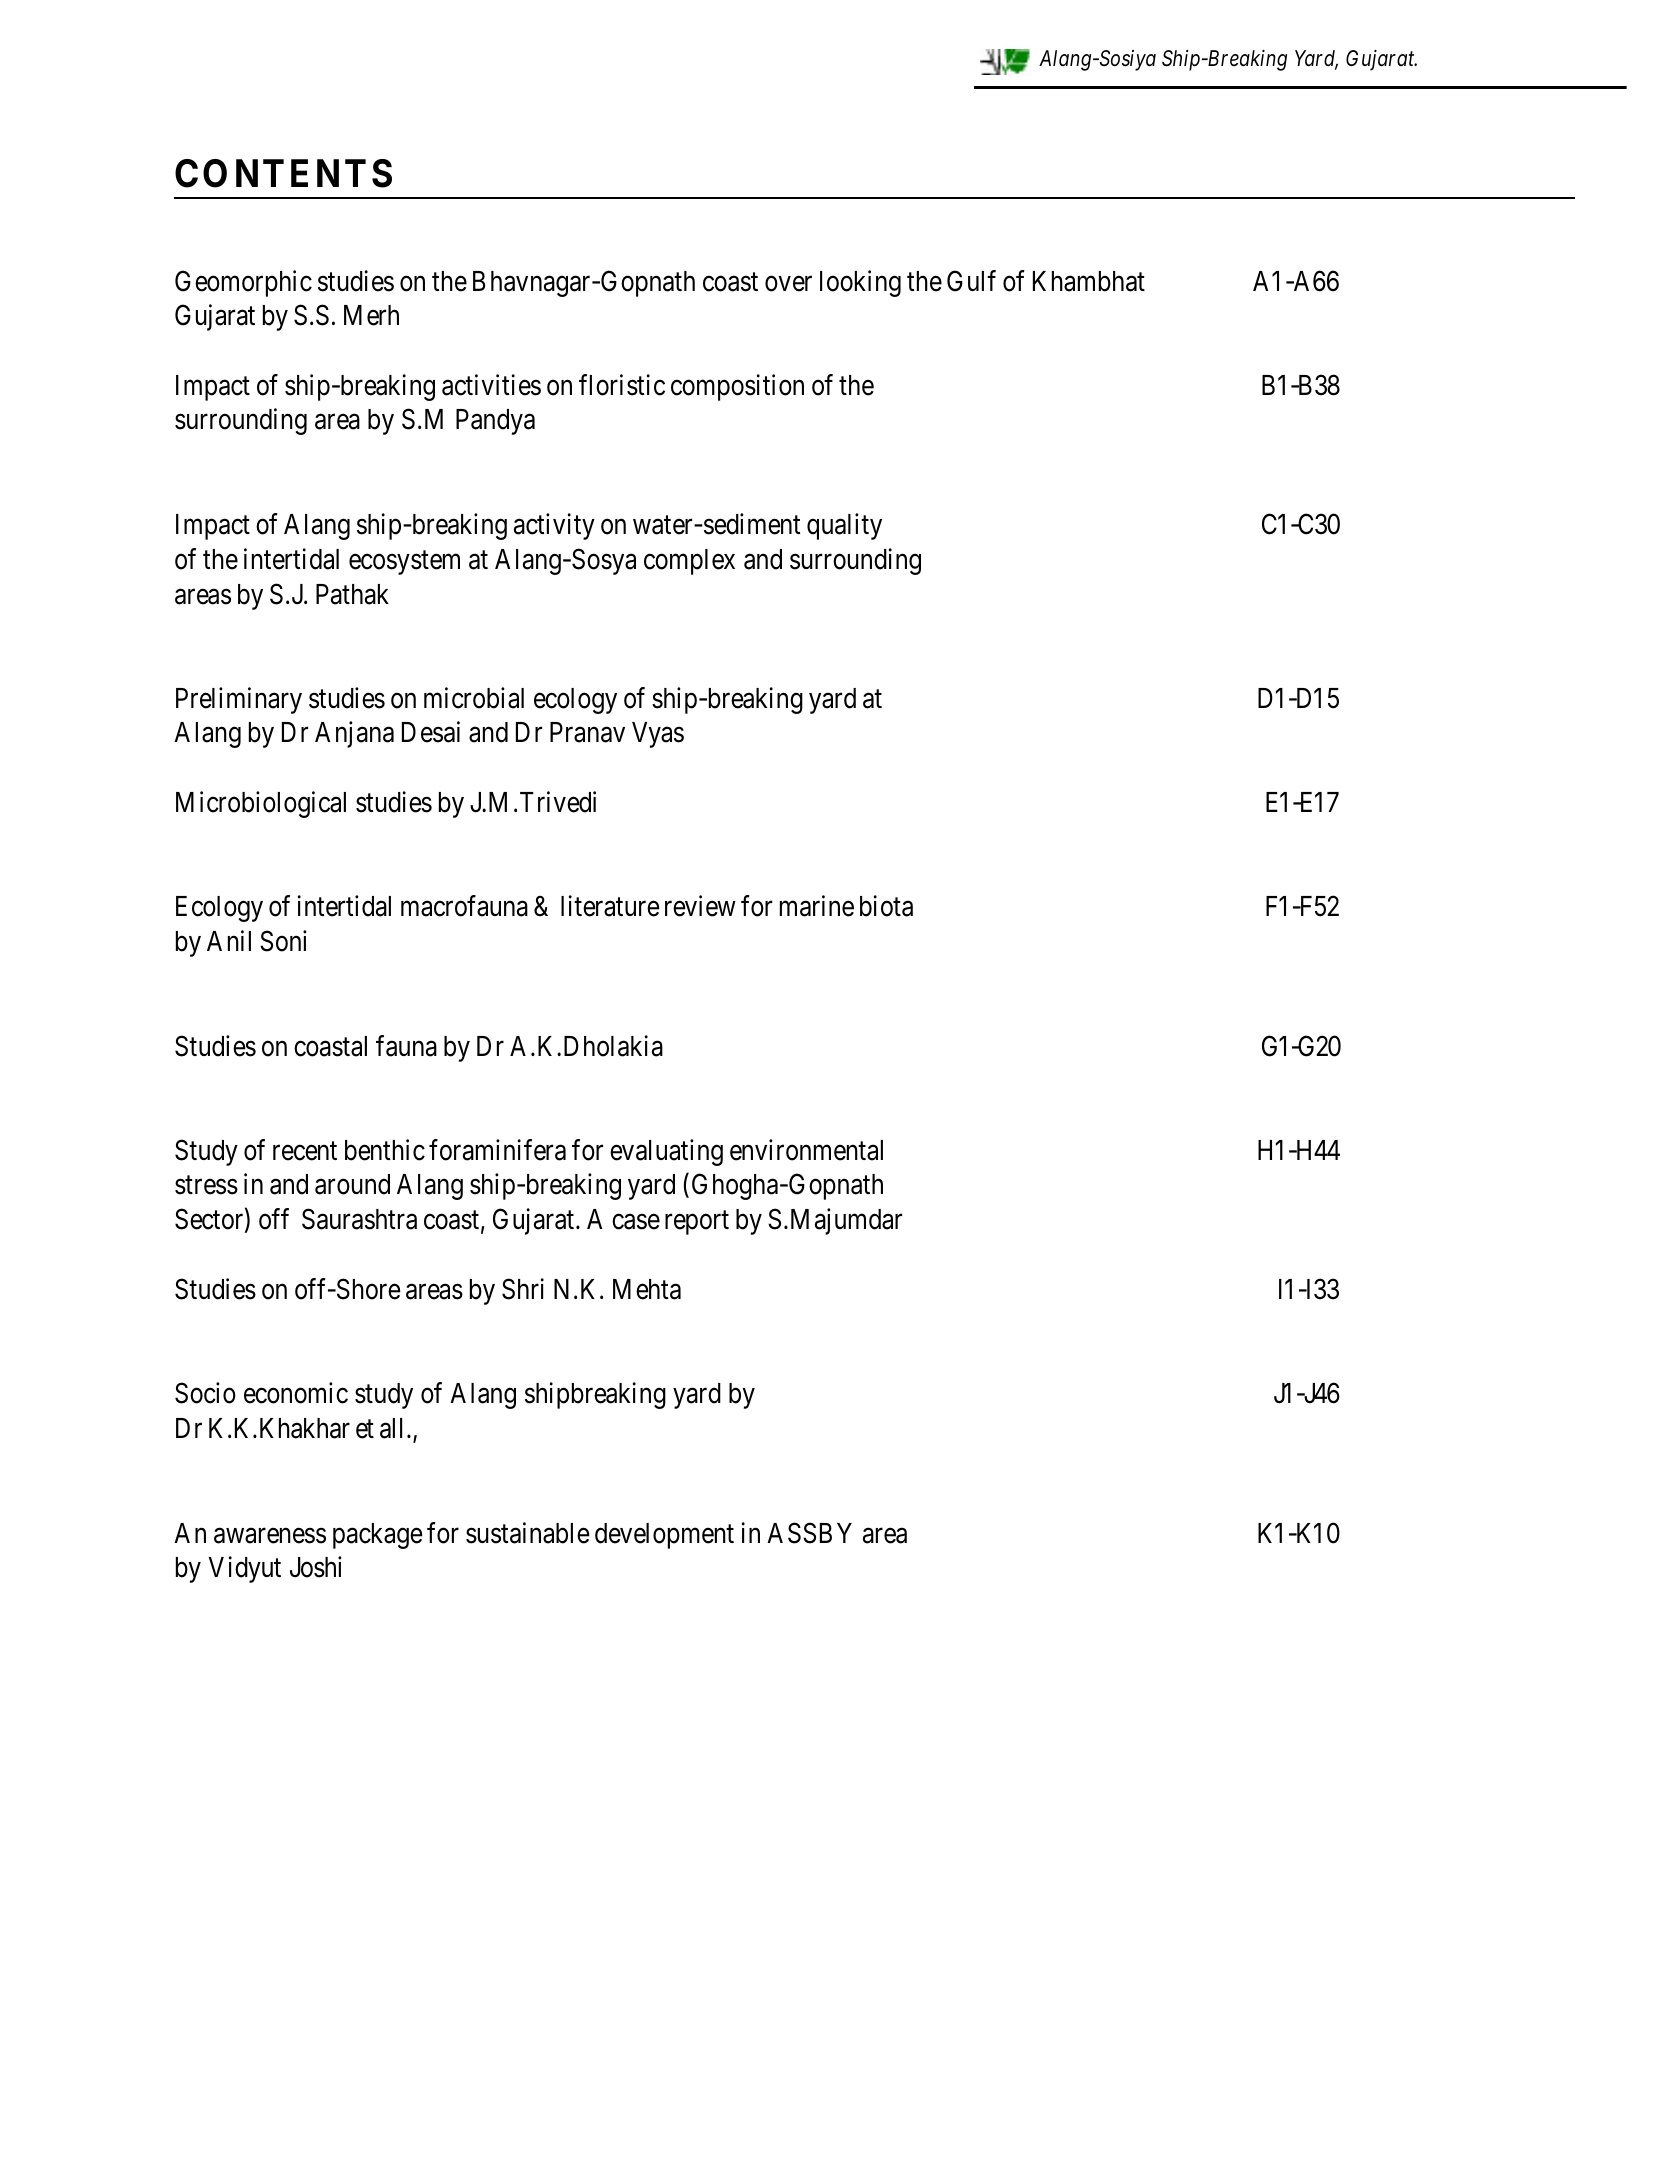 This screenshot has height=2169, width=1676. What do you see at coordinates (806, 1150) in the screenshot?
I see `environmental` at bounding box center [806, 1150].
